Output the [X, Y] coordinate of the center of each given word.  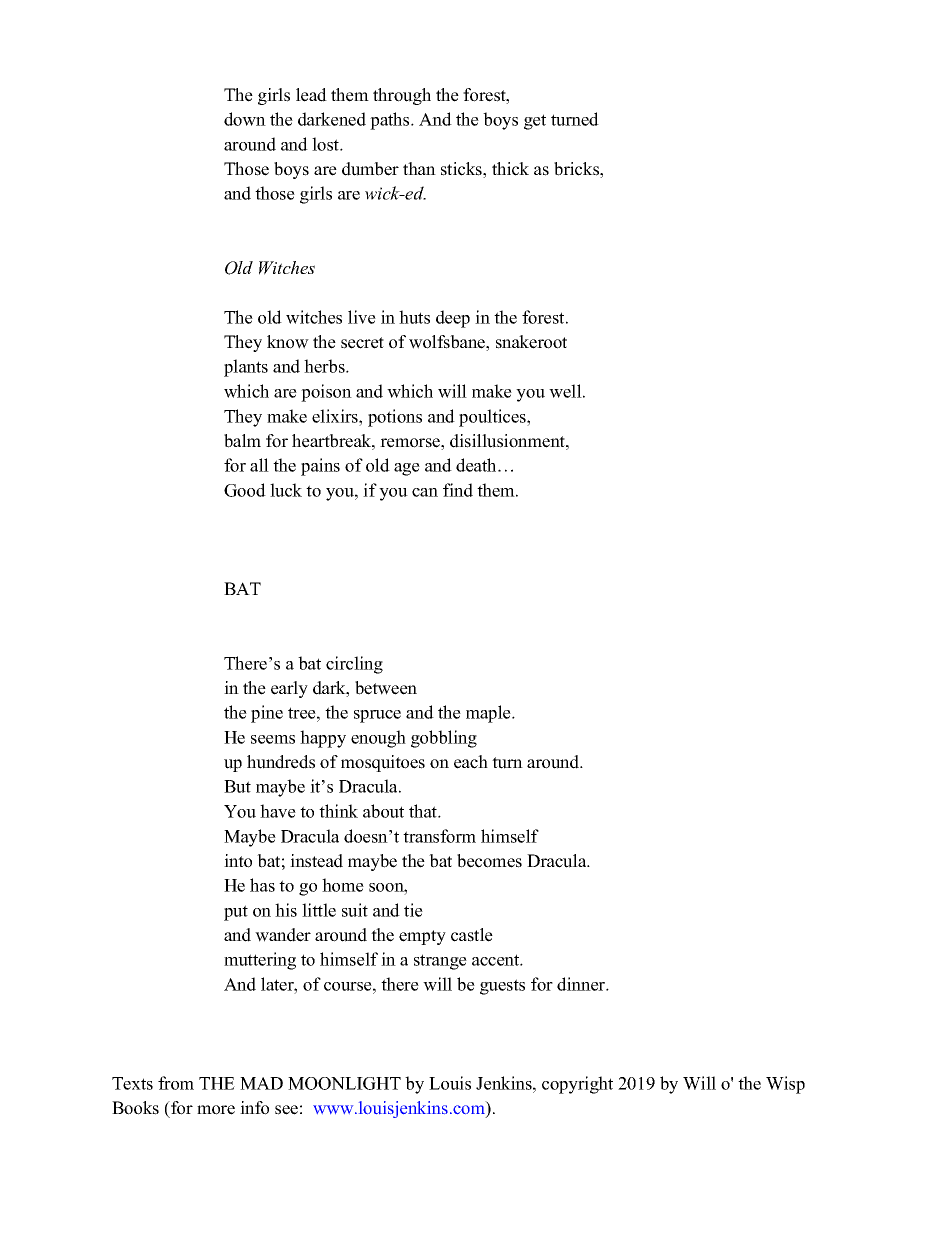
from [176, 1083]
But [237, 786]
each [471, 762]
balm [242, 441]
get [535, 122]
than [419, 168]
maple [489, 714]
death [477, 465]
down [245, 119]
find [458, 490]
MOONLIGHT [344, 1083]
